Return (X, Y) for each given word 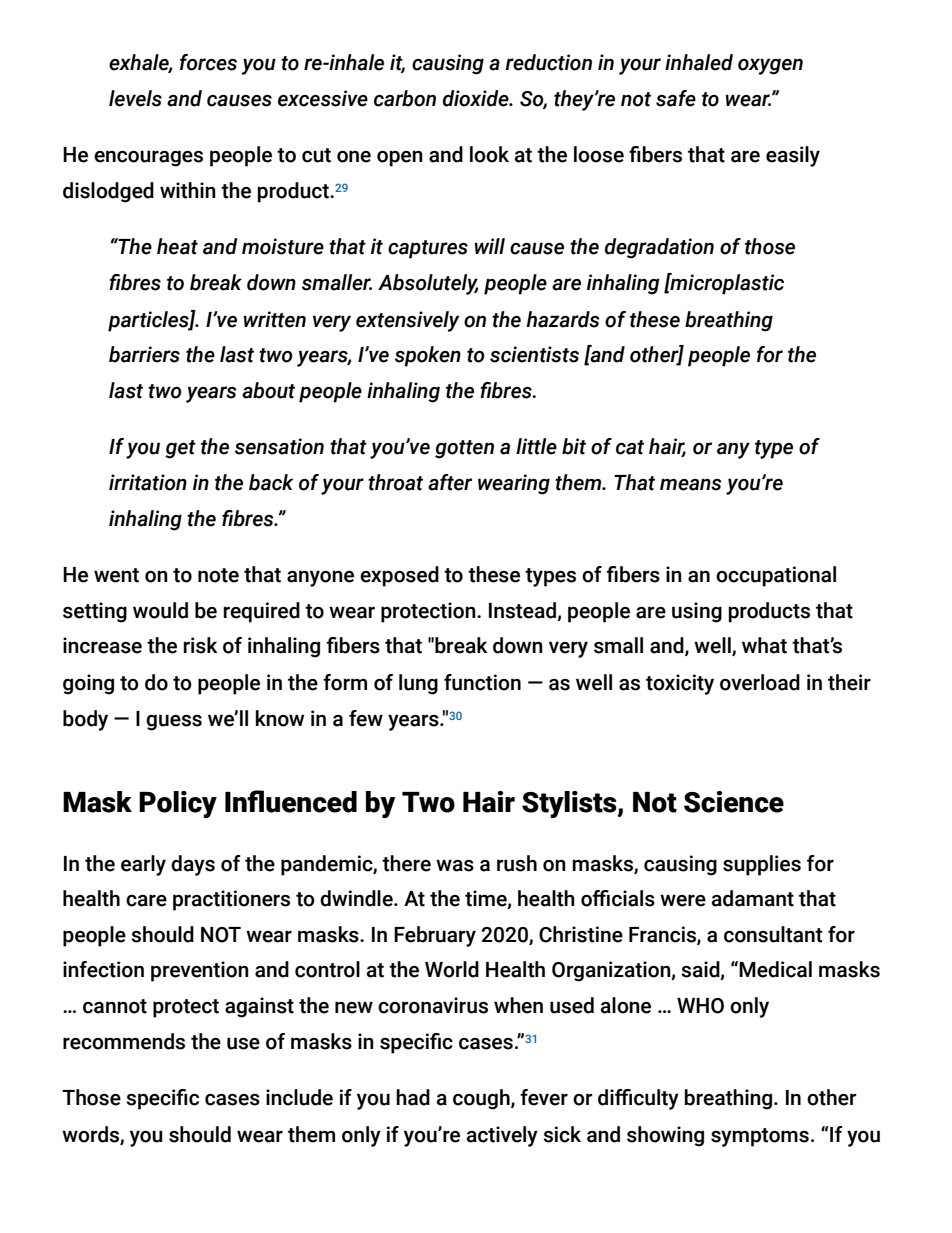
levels (135, 98)
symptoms (760, 1137)
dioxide (477, 98)
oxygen (770, 66)
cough (482, 1099)
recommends (124, 1041)
